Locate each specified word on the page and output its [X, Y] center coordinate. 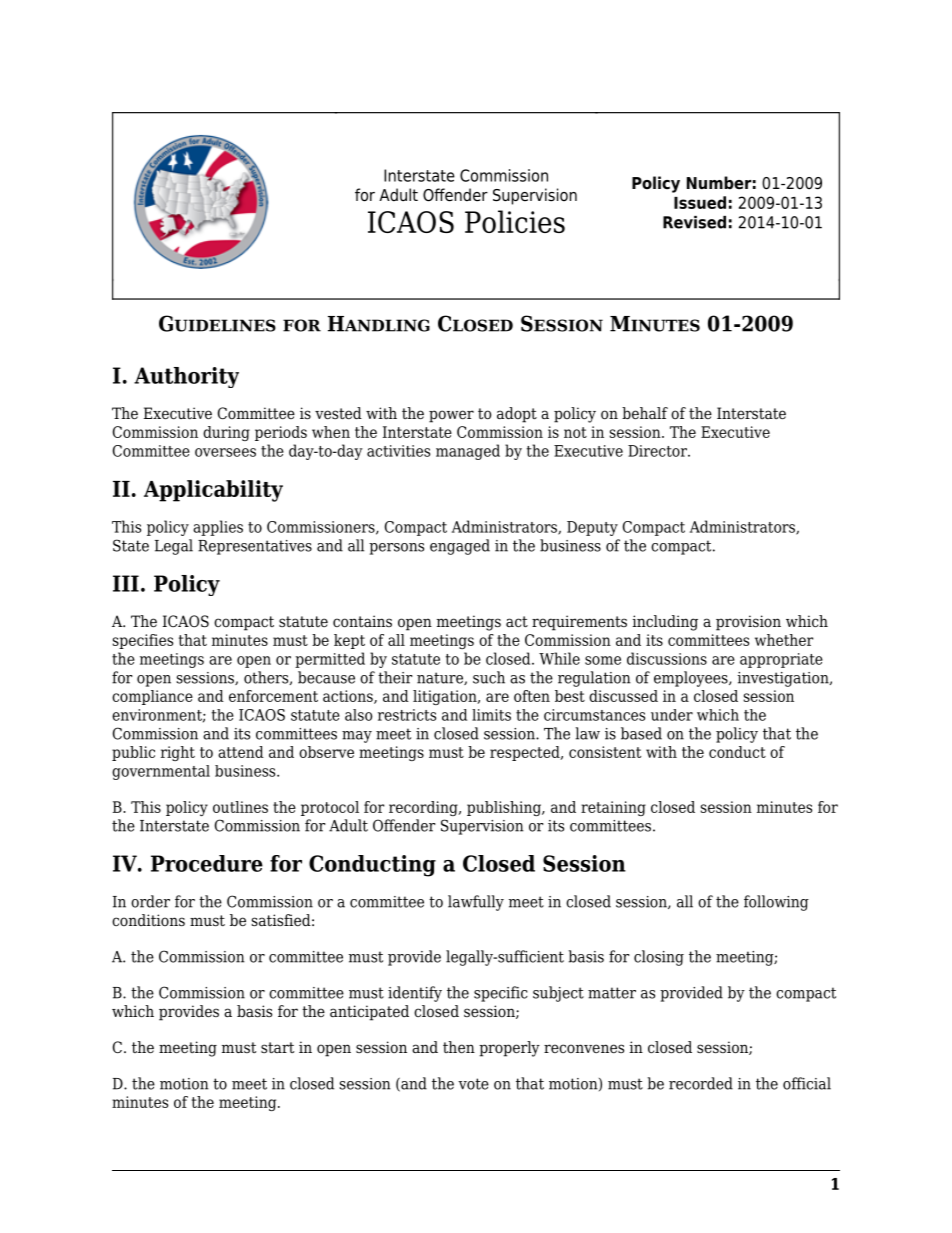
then [459, 1047]
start [277, 1047]
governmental [161, 772]
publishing [505, 808]
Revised [694, 222]
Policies [515, 221]
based [641, 733]
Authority [186, 377]
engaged [460, 547]
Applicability [213, 491]
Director [658, 451]
